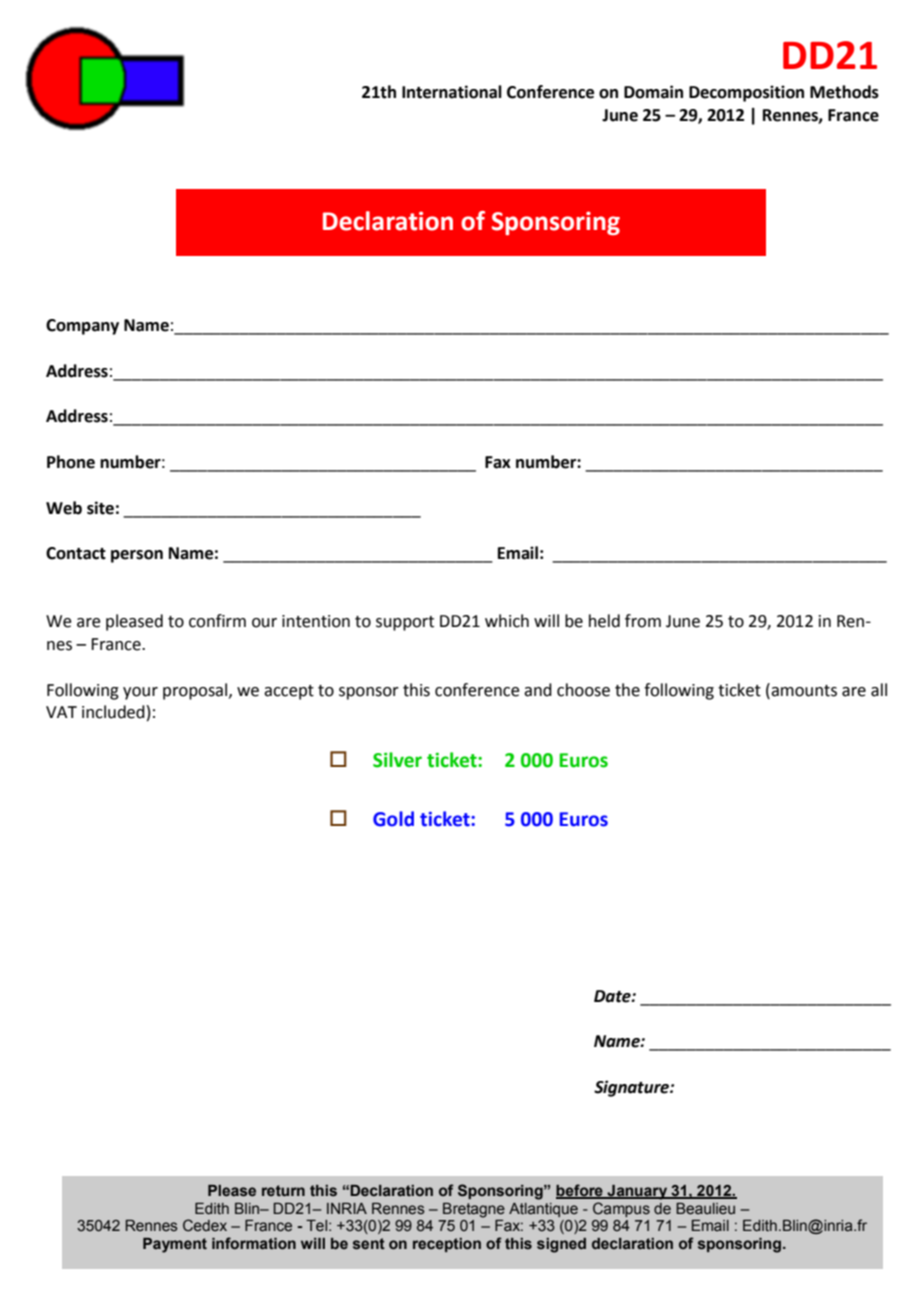 This screenshot has width=924, height=1308. I want to click on Gold, so click(393, 819).
